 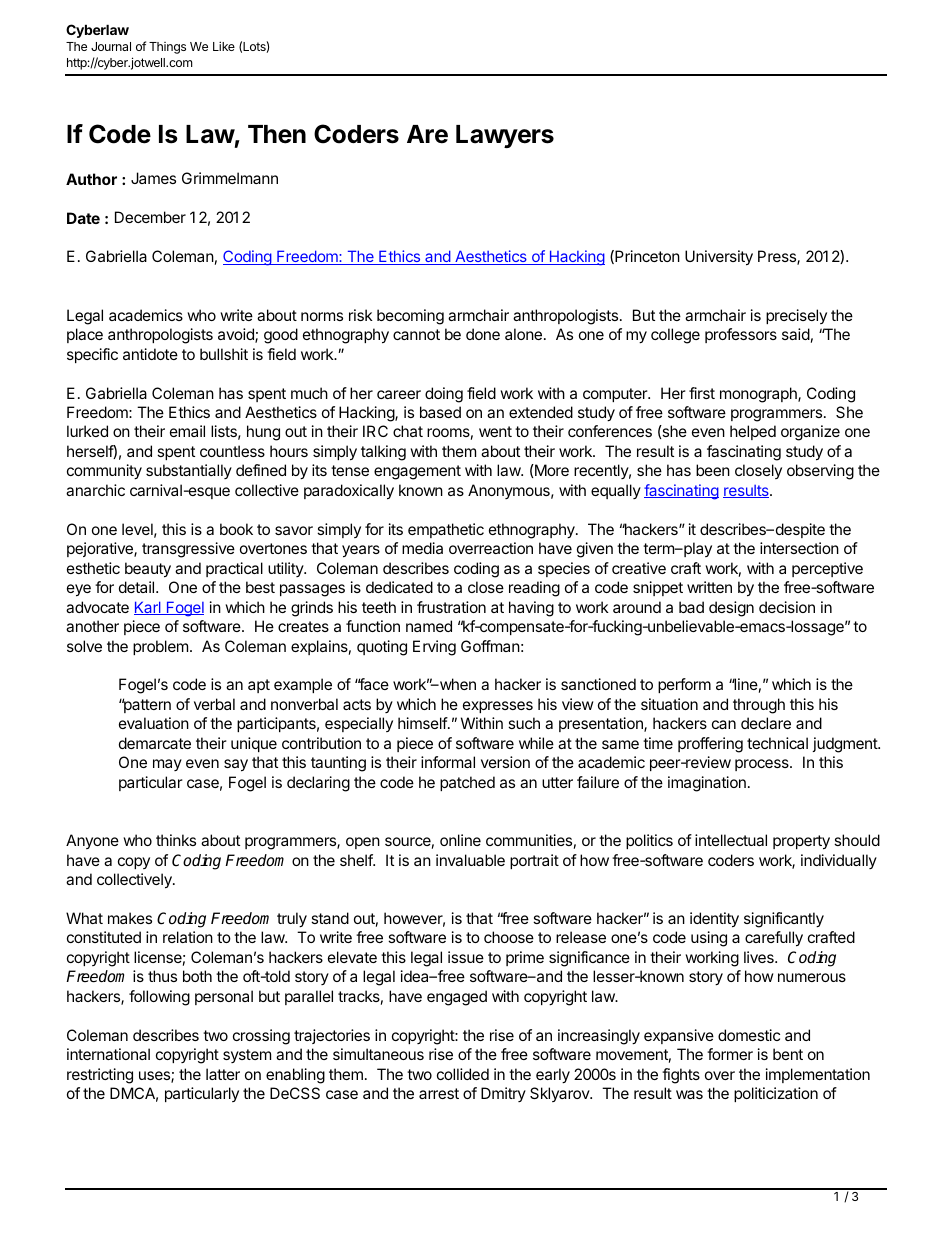 I want to click on monograph, so click(x=759, y=395).
